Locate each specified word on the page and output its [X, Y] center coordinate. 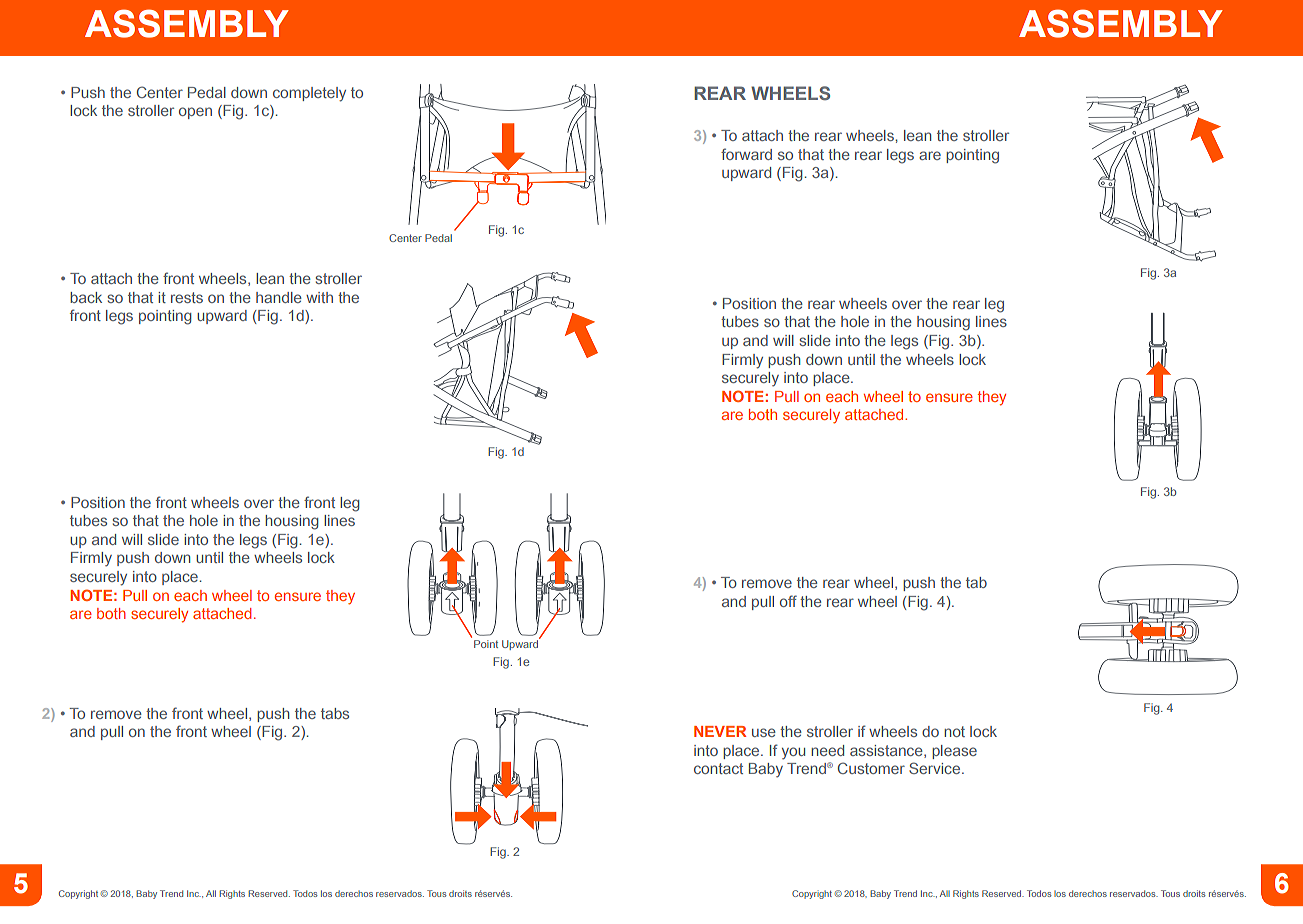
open [195, 113]
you [793, 753]
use [764, 732]
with [319, 297]
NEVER [720, 731]
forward [746, 154]
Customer [871, 768]
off [788, 601]
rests [187, 297]
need [827, 750]
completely [309, 94]
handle [279, 297]
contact [718, 768]
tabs [335, 713]
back [86, 297]
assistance [887, 751]
